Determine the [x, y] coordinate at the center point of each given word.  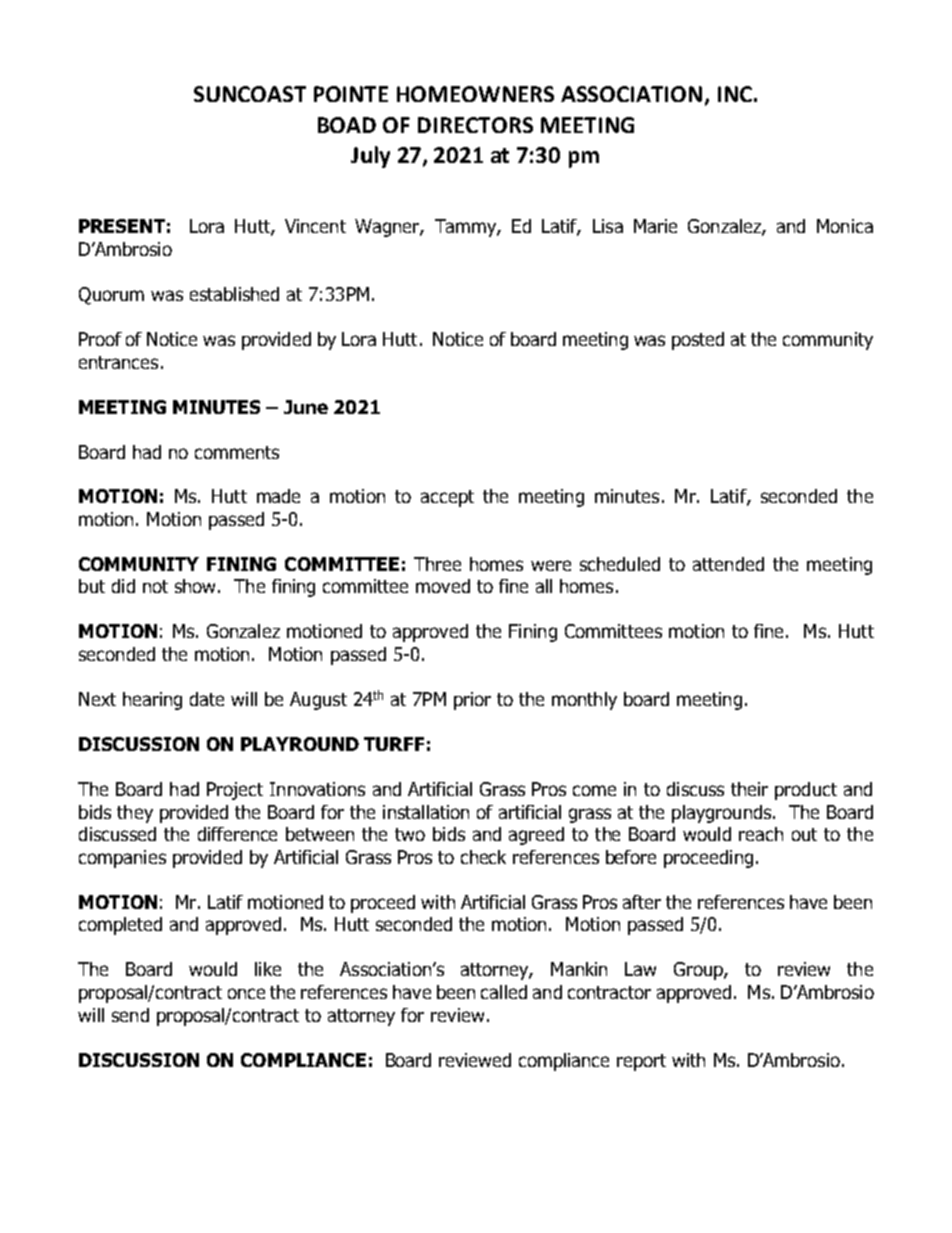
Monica [845, 226]
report [641, 1062]
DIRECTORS [475, 125]
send [130, 1015]
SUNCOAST [250, 94]
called [504, 992]
